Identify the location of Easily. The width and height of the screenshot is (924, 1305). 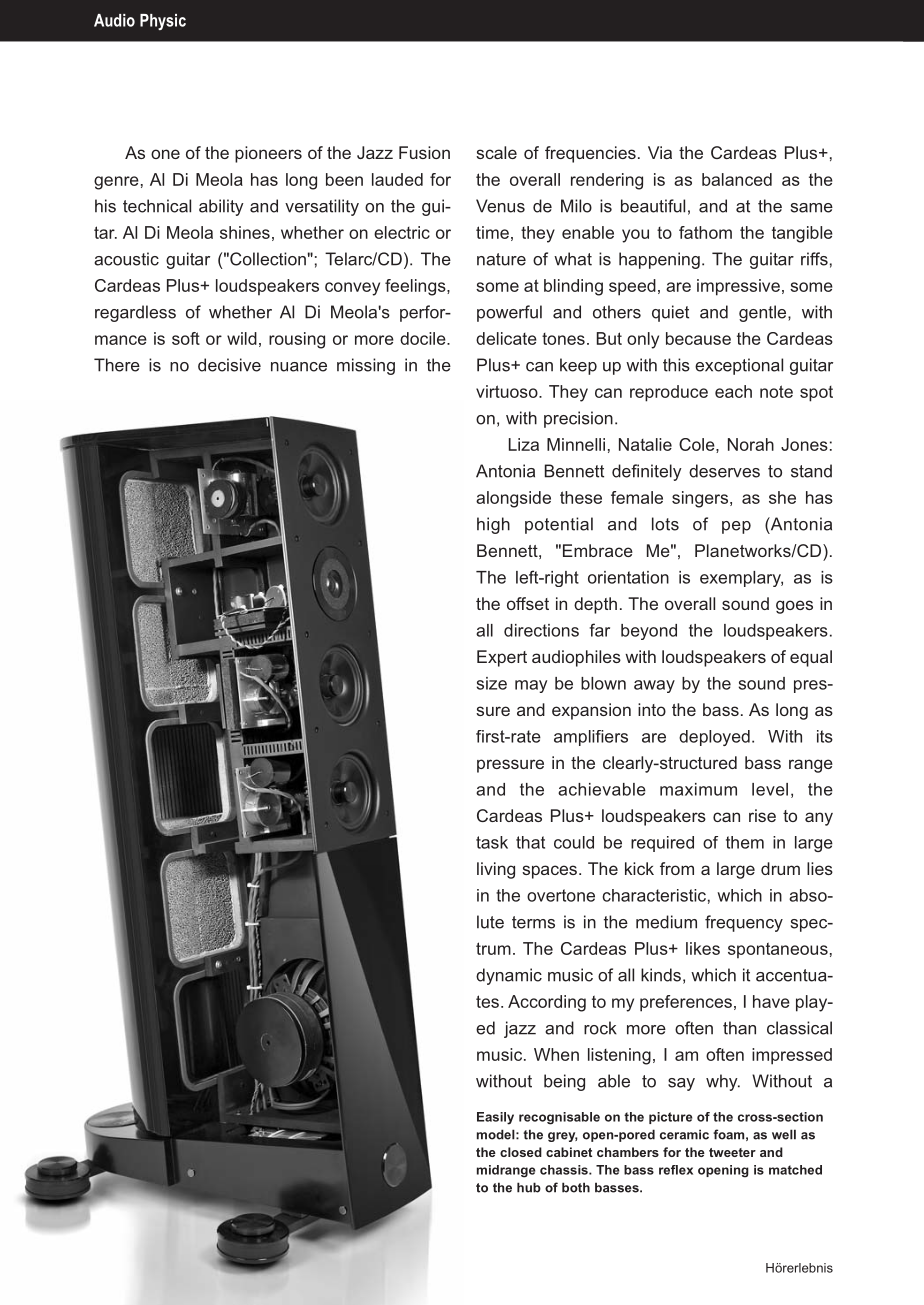
(495, 1118).
